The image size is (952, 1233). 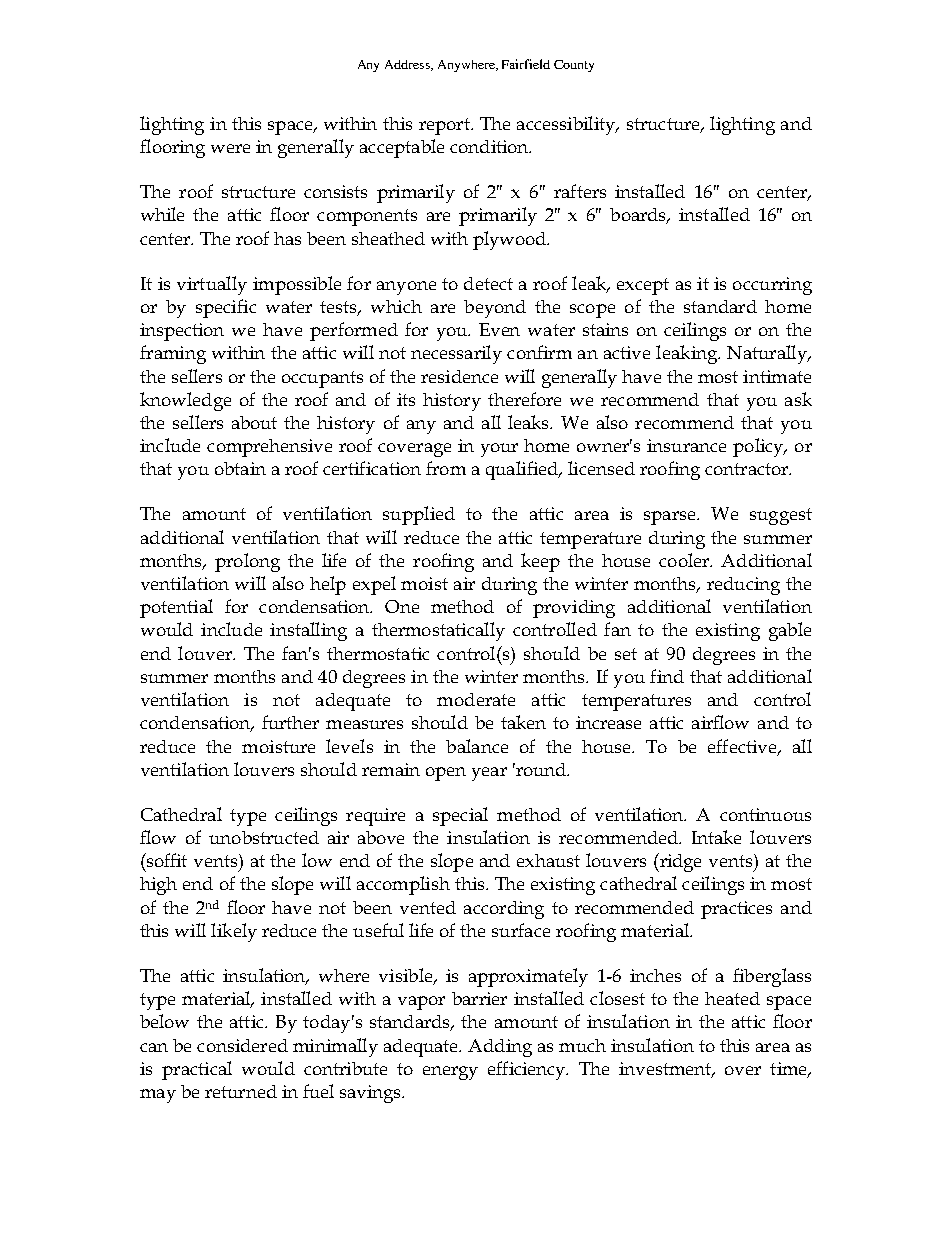 I want to click on investment, so click(x=666, y=1069).
